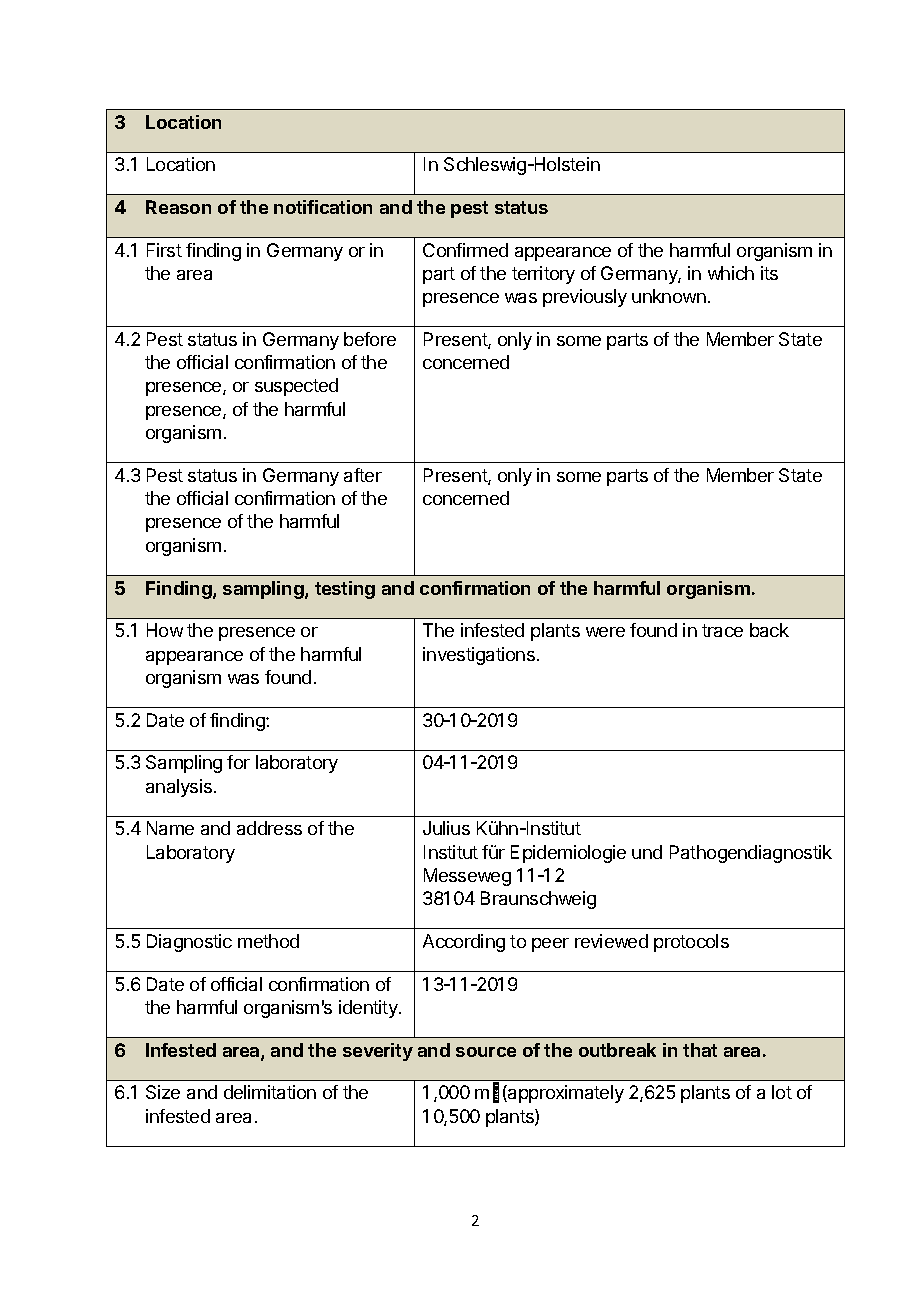 The image size is (924, 1308). What do you see at coordinates (178, 207) in the screenshot?
I see `Reason` at bounding box center [178, 207].
